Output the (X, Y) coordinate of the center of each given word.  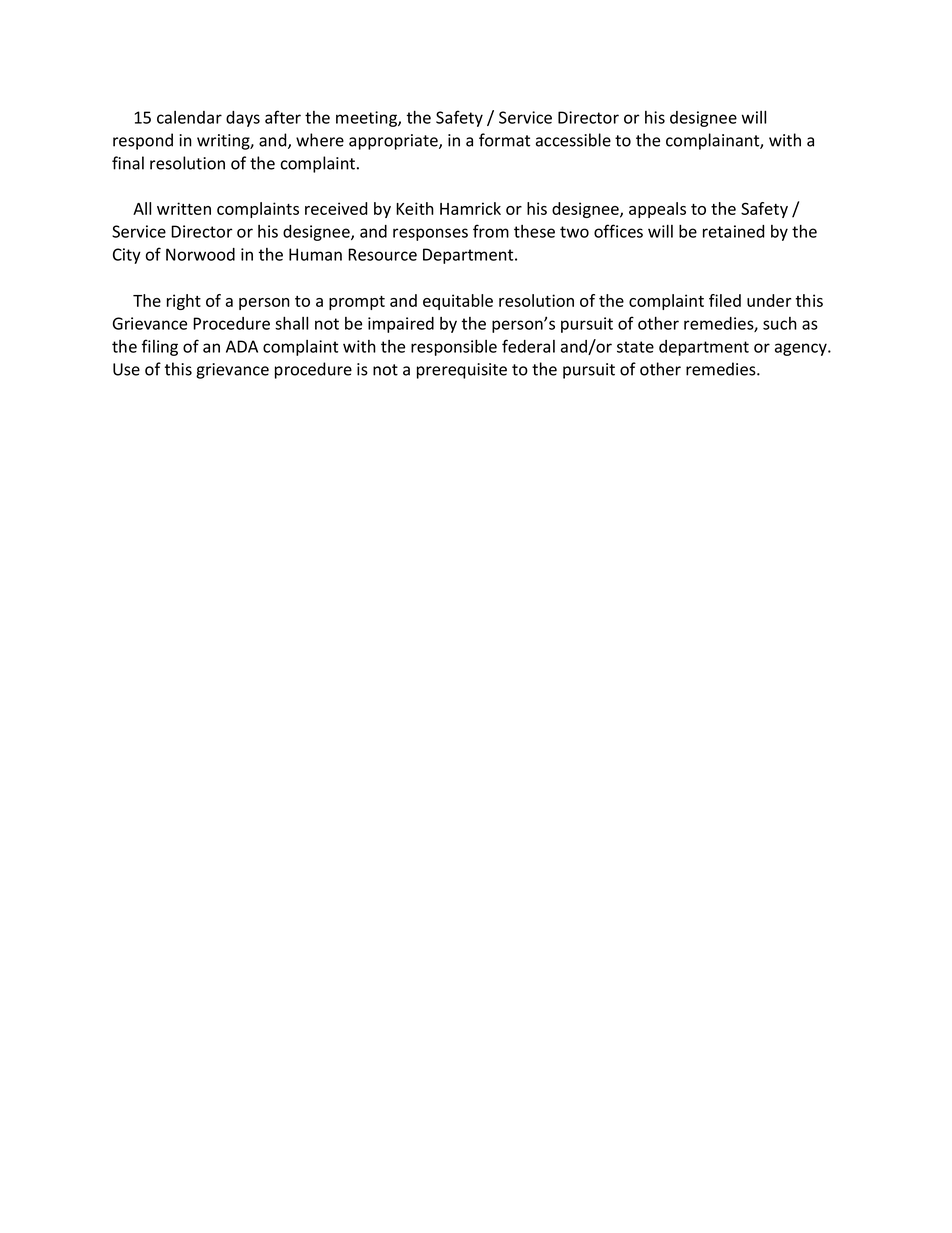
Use (126, 369)
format (504, 140)
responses (430, 234)
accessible (573, 140)
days (243, 119)
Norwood (200, 254)
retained (734, 231)
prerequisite (462, 371)
